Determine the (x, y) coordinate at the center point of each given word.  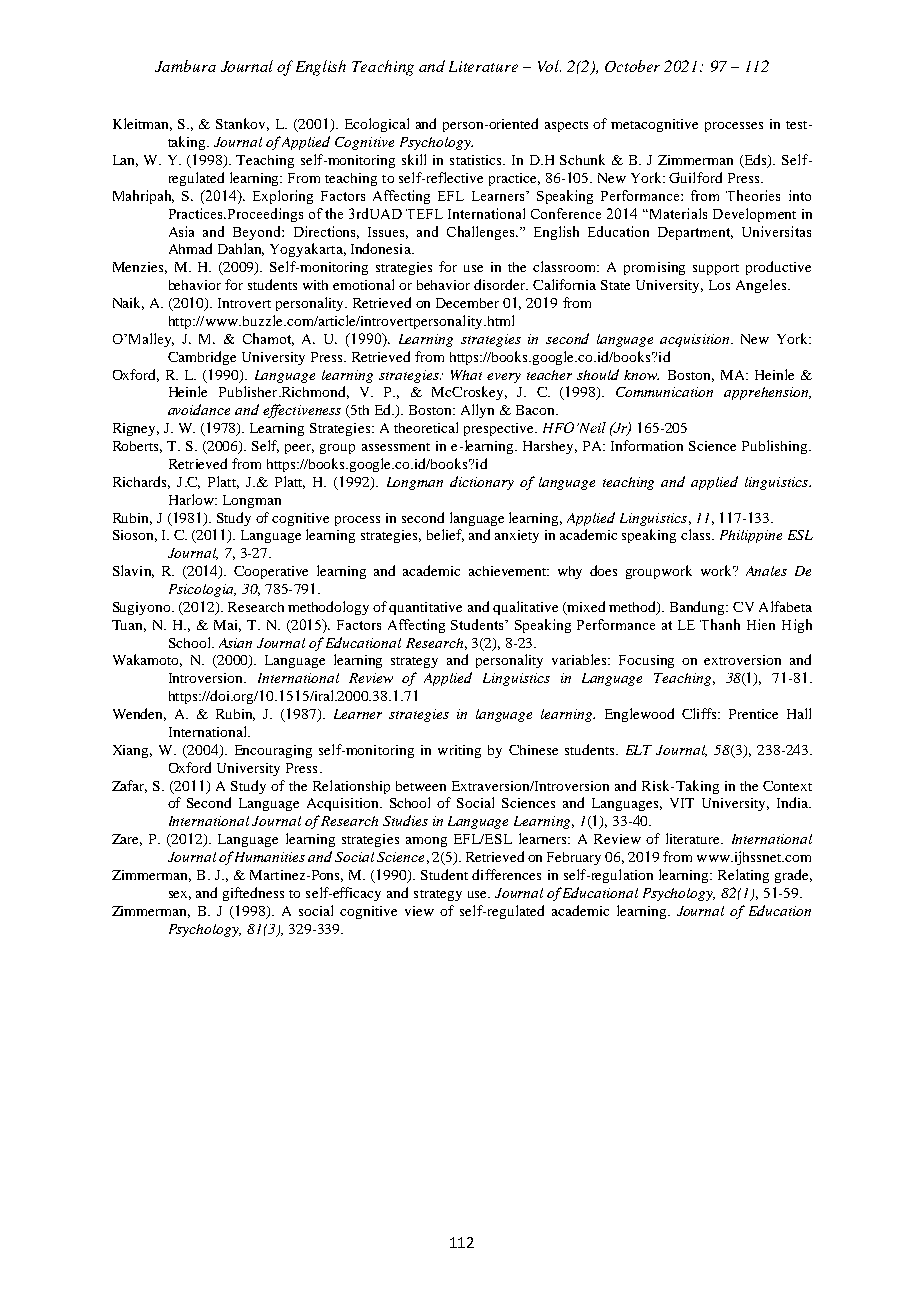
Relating (743, 876)
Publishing (776, 447)
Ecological (377, 125)
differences (506, 874)
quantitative (425, 608)
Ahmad (190, 248)
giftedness (253, 894)
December (467, 303)
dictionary (482, 483)
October (632, 66)
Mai (227, 626)
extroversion (742, 660)
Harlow (192, 499)
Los (719, 285)
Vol (549, 66)
